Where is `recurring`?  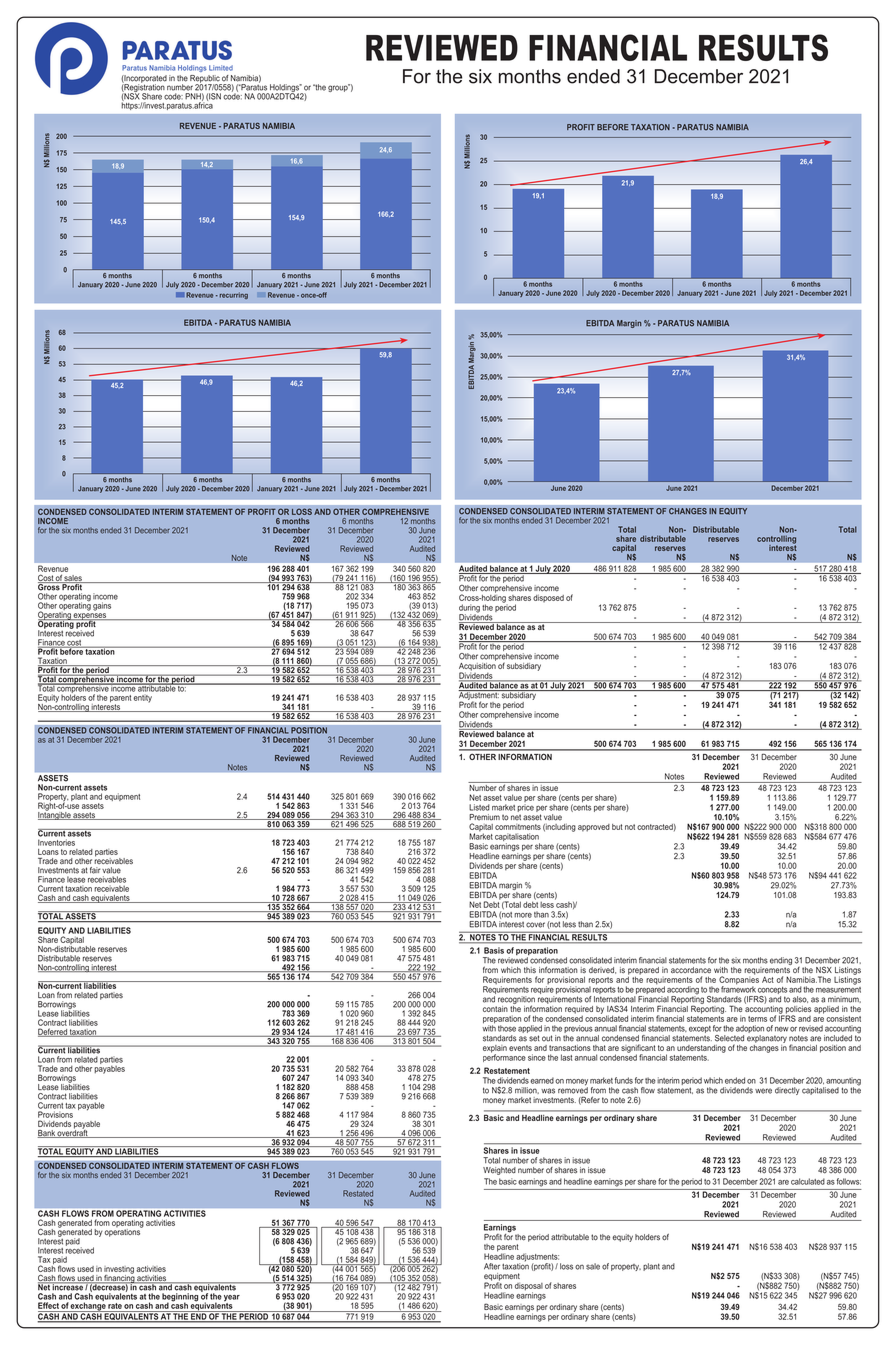 recurring is located at coordinates (232, 295).
